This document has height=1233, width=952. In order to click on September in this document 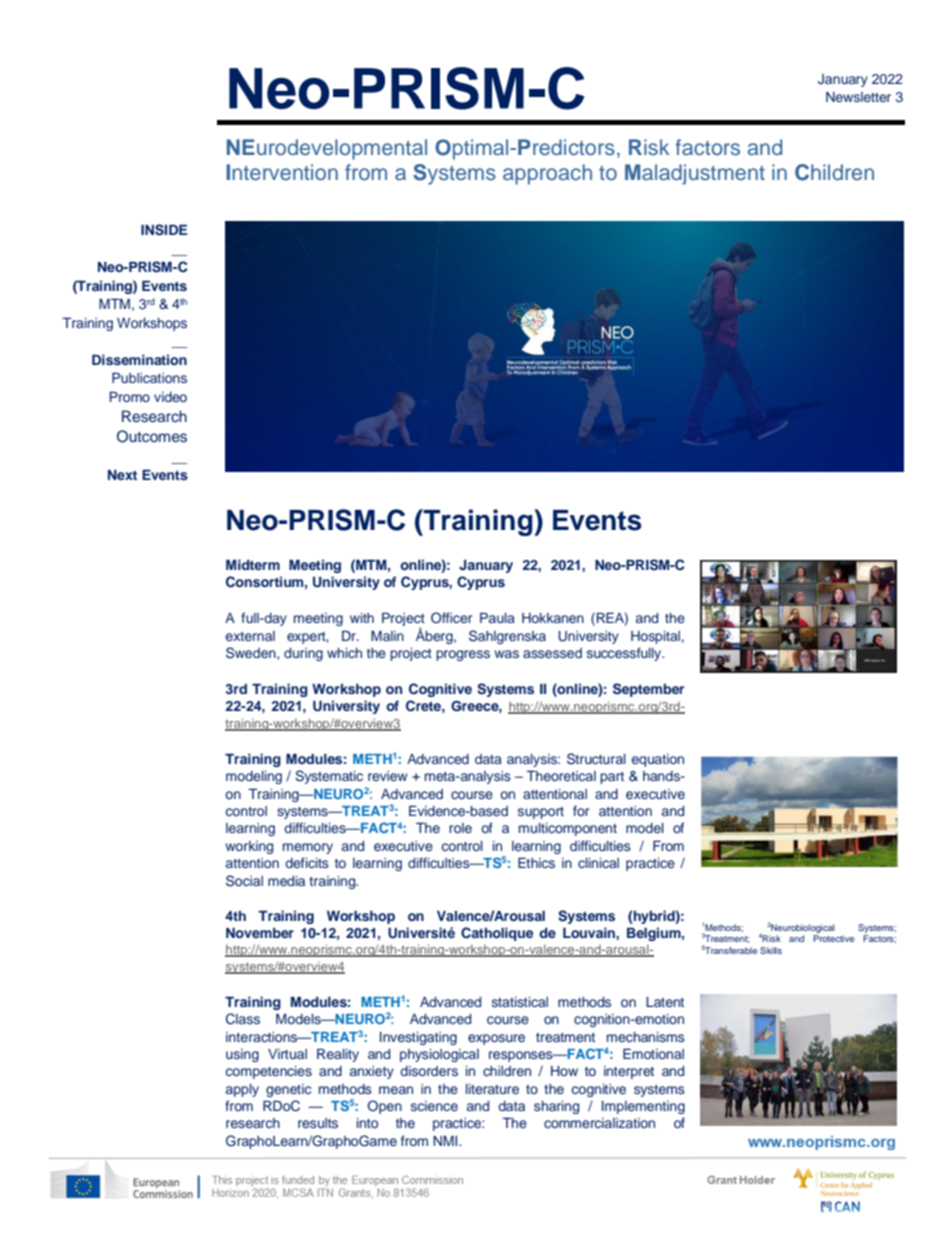, I will do `click(648, 690)`.
